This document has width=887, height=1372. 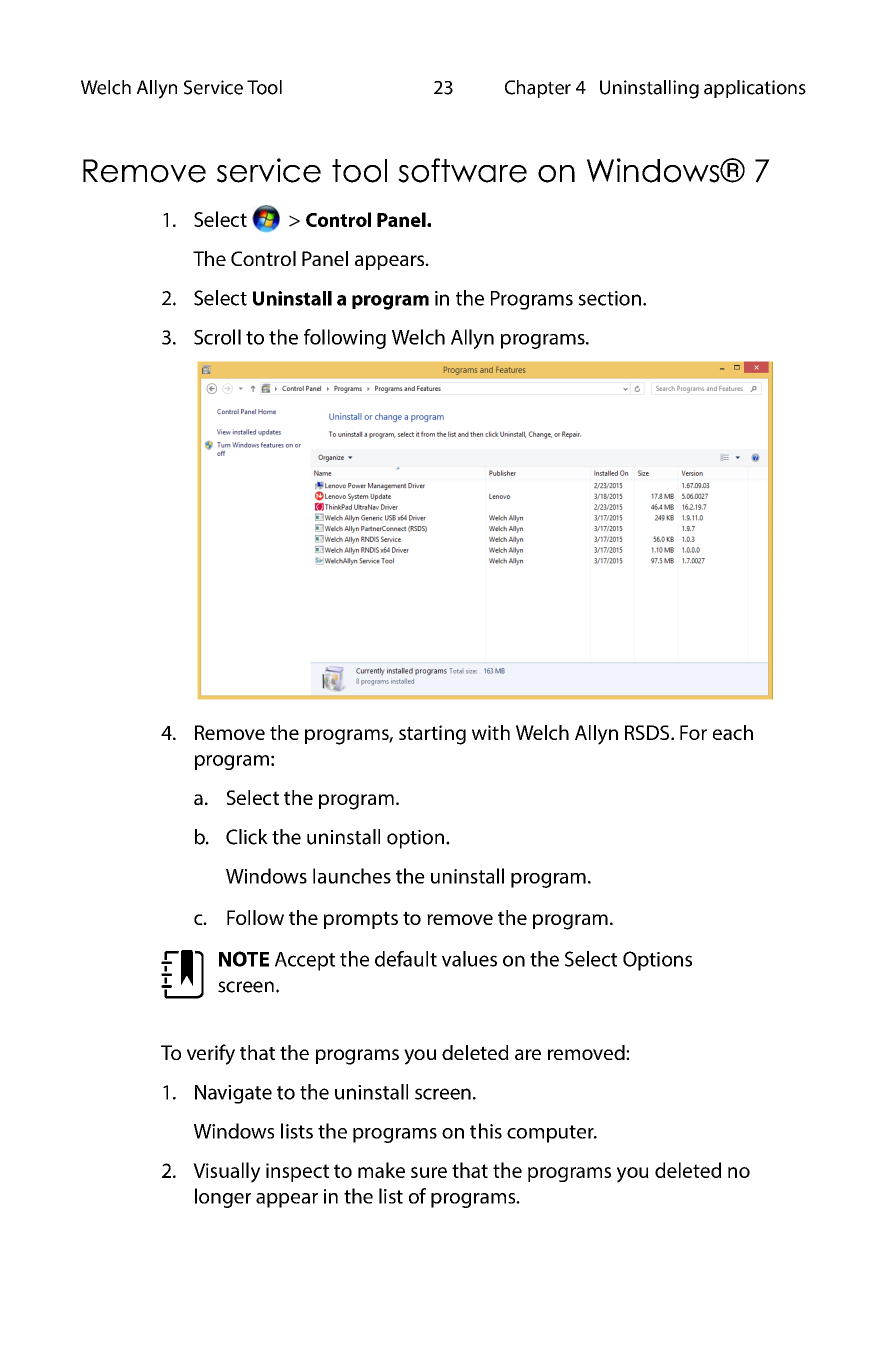 What do you see at coordinates (551, 1134) in the document?
I see `computer` at bounding box center [551, 1134].
